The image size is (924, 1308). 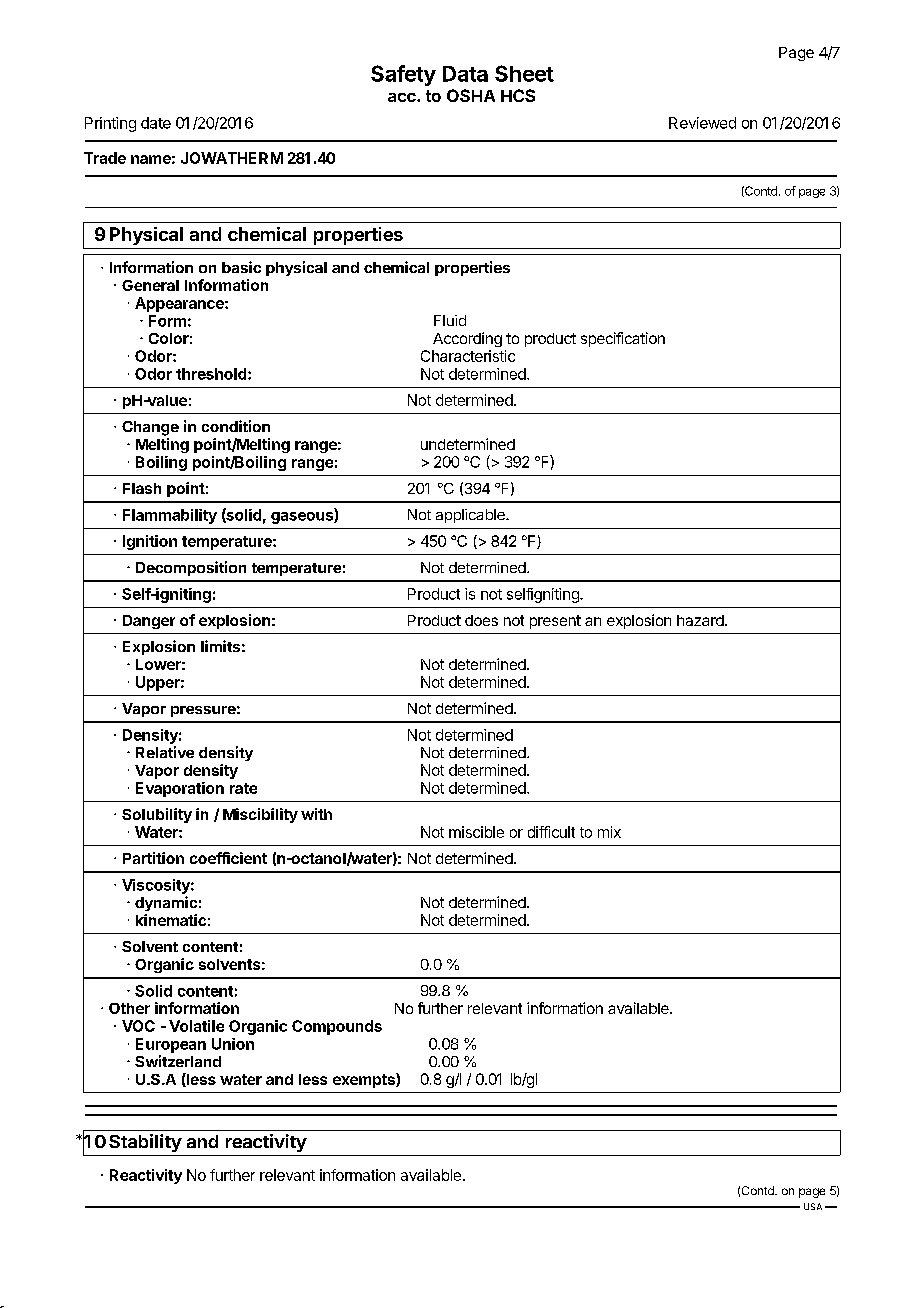 What do you see at coordinates (471, 95) in the image?
I see `OSHA` at bounding box center [471, 95].
